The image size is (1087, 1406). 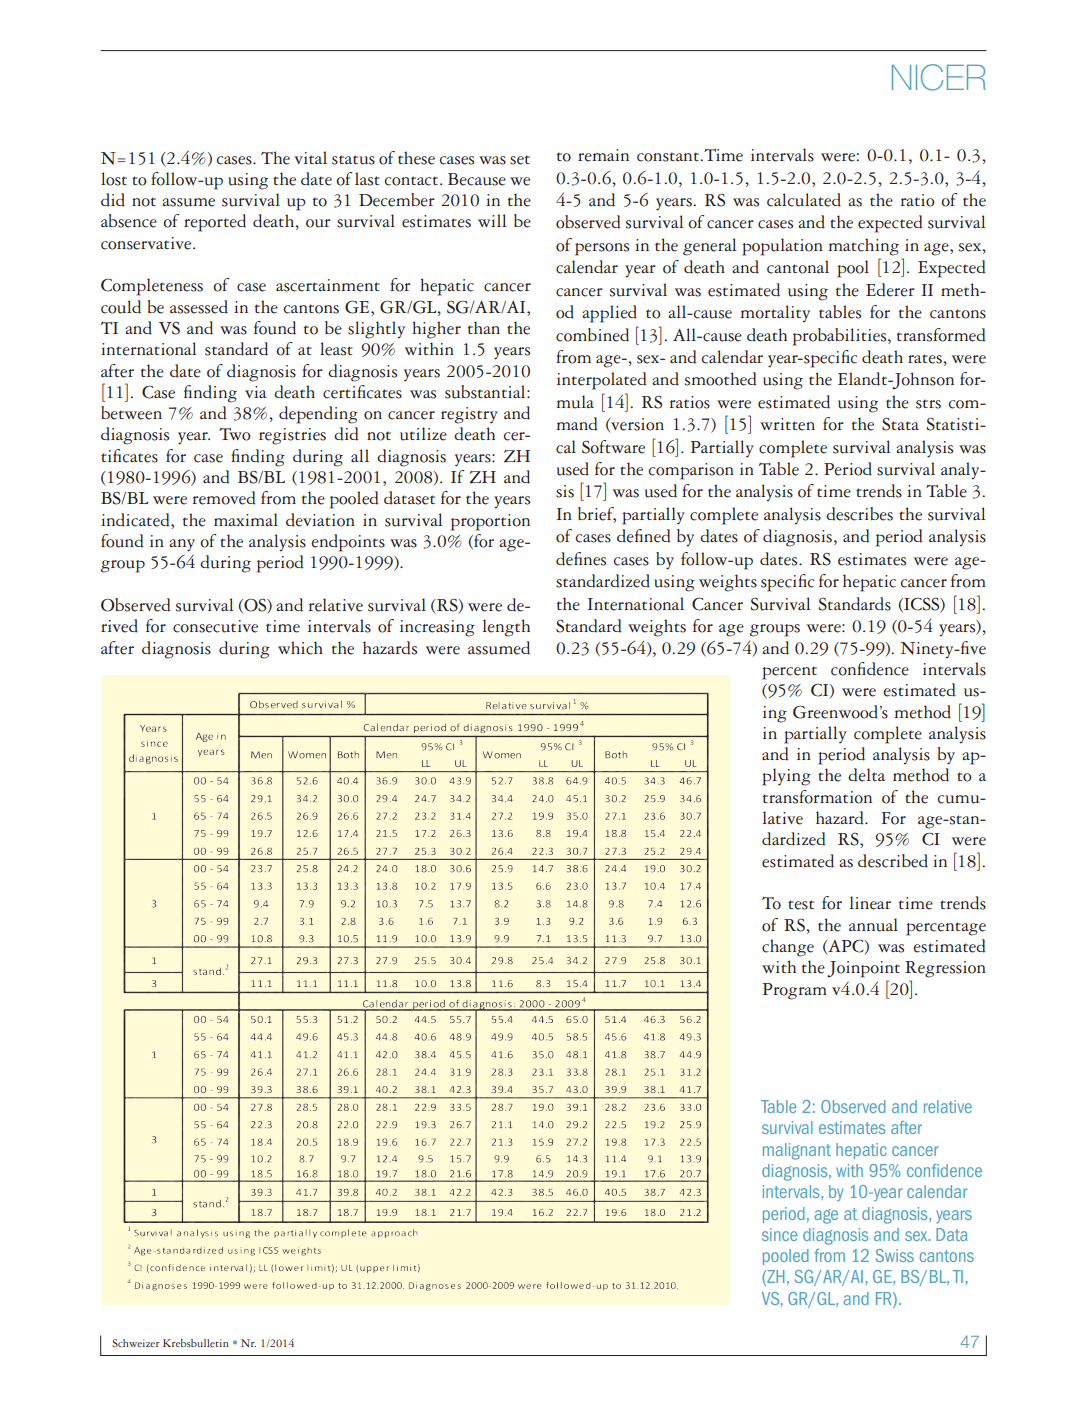 What do you see at coordinates (900, 424) in the page?
I see `Stata` at bounding box center [900, 424].
